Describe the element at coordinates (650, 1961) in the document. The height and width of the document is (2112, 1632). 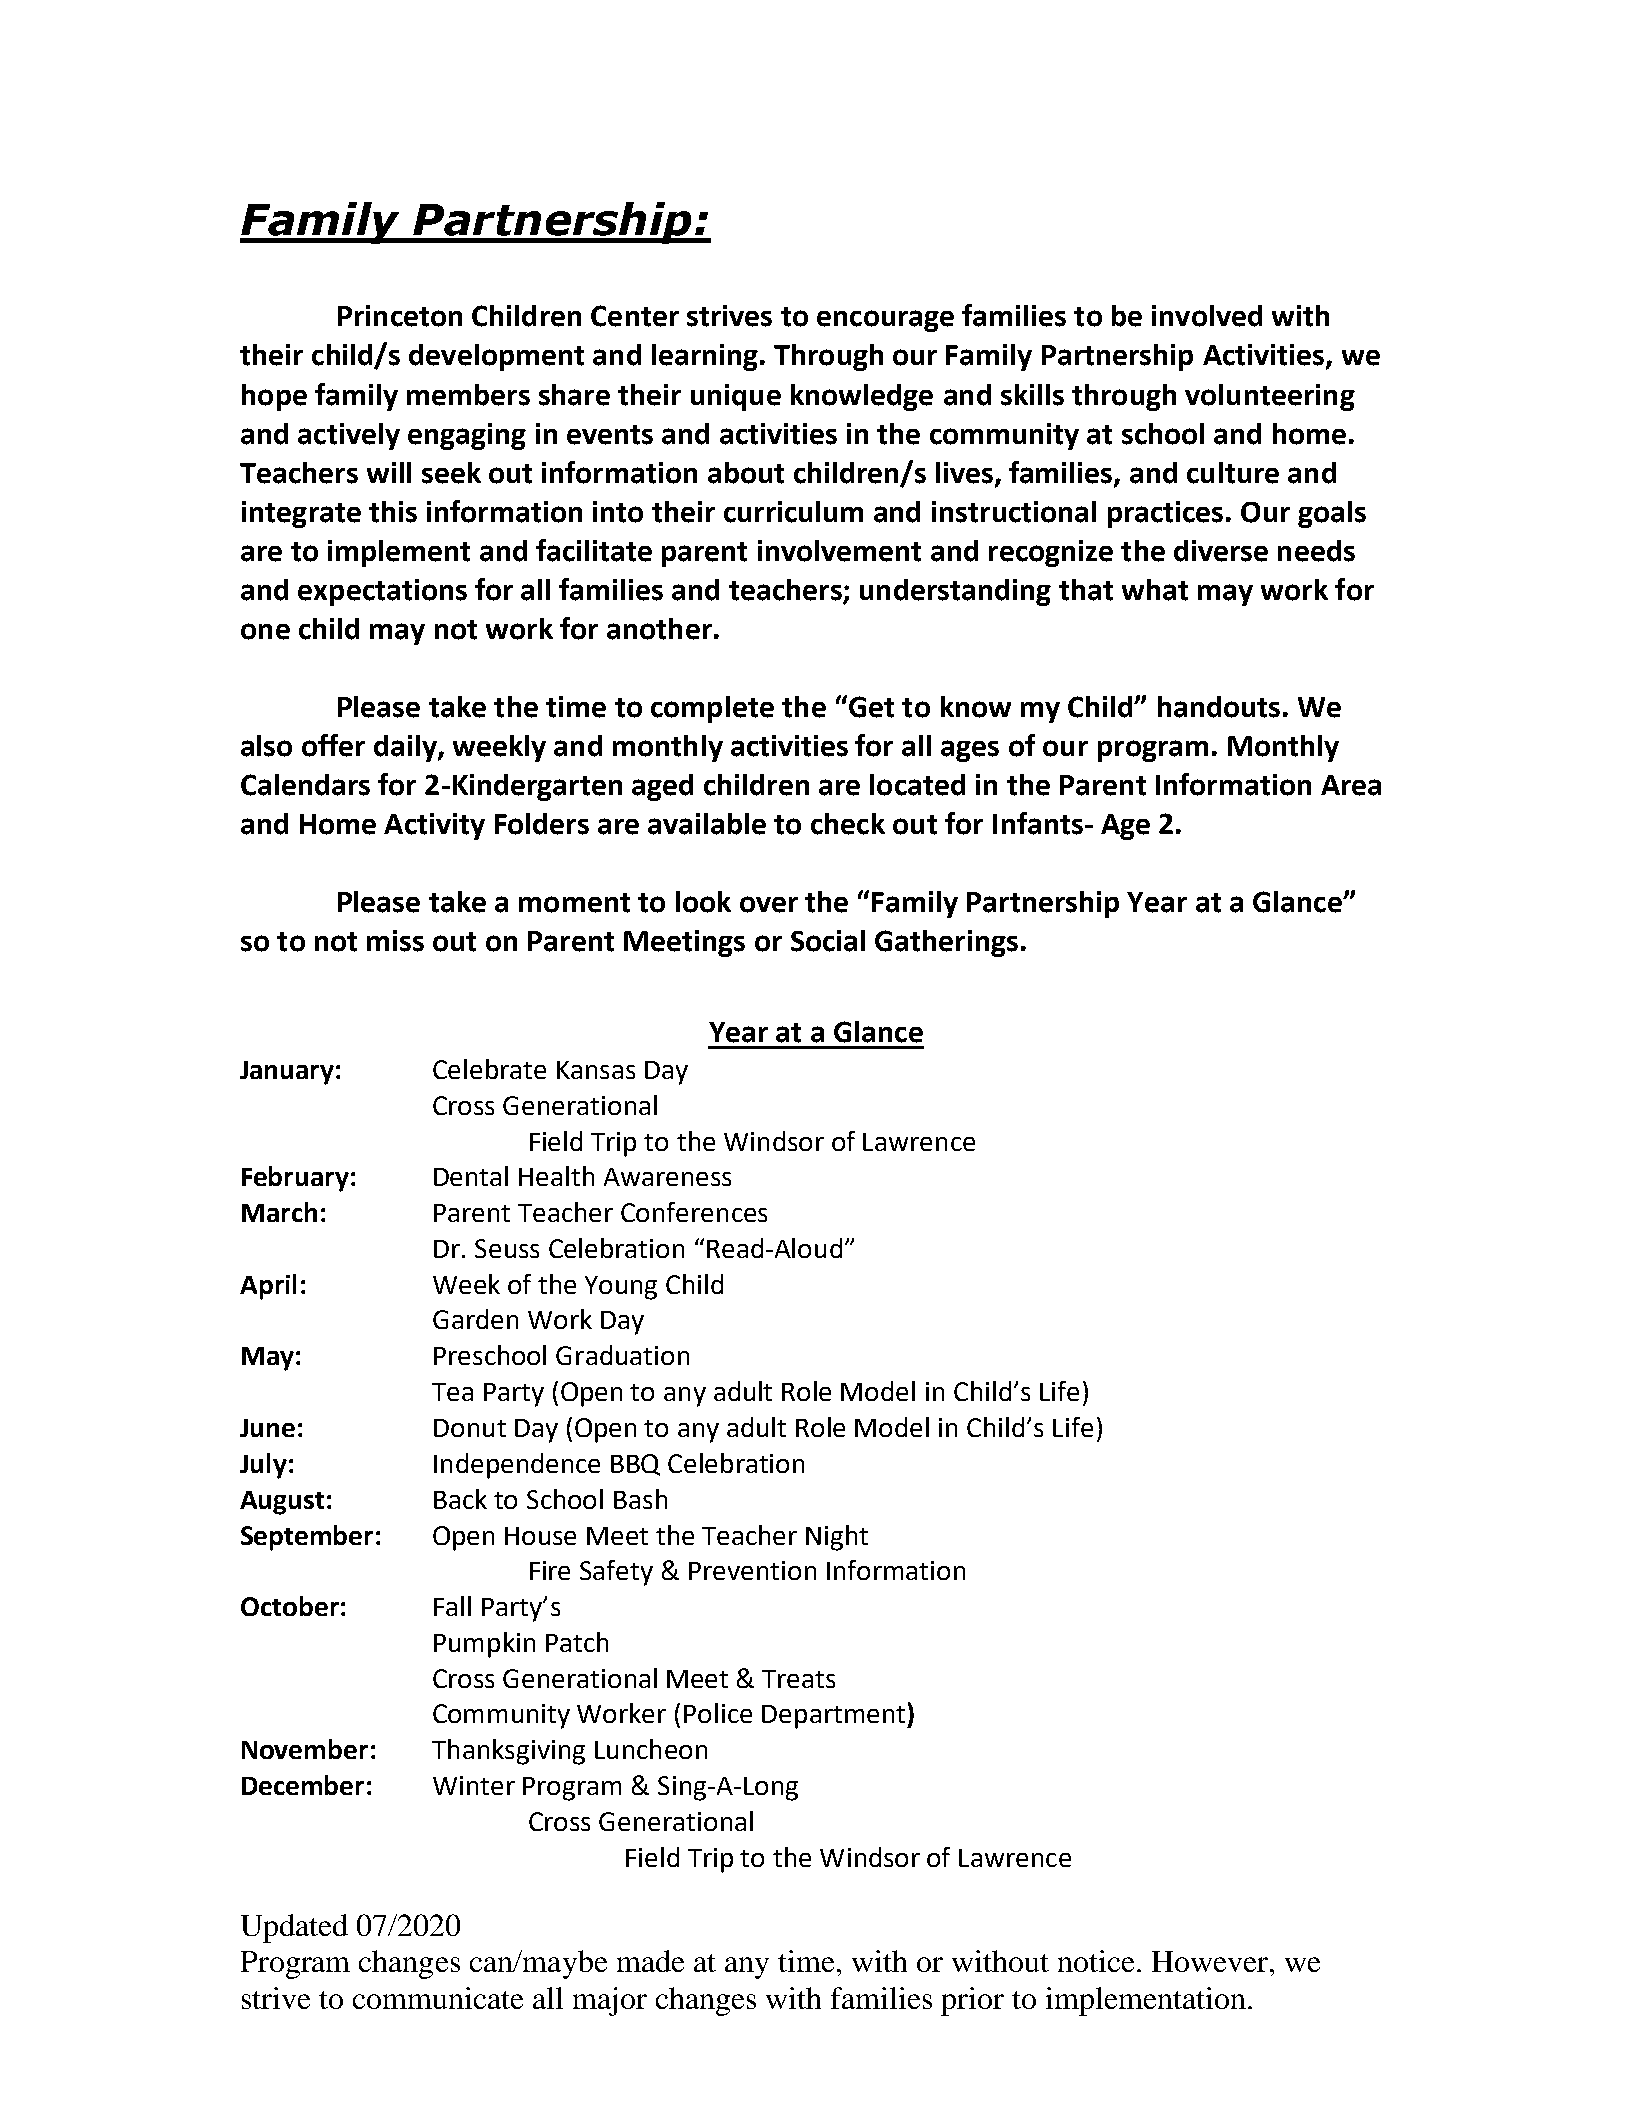
I see `made` at that location.
